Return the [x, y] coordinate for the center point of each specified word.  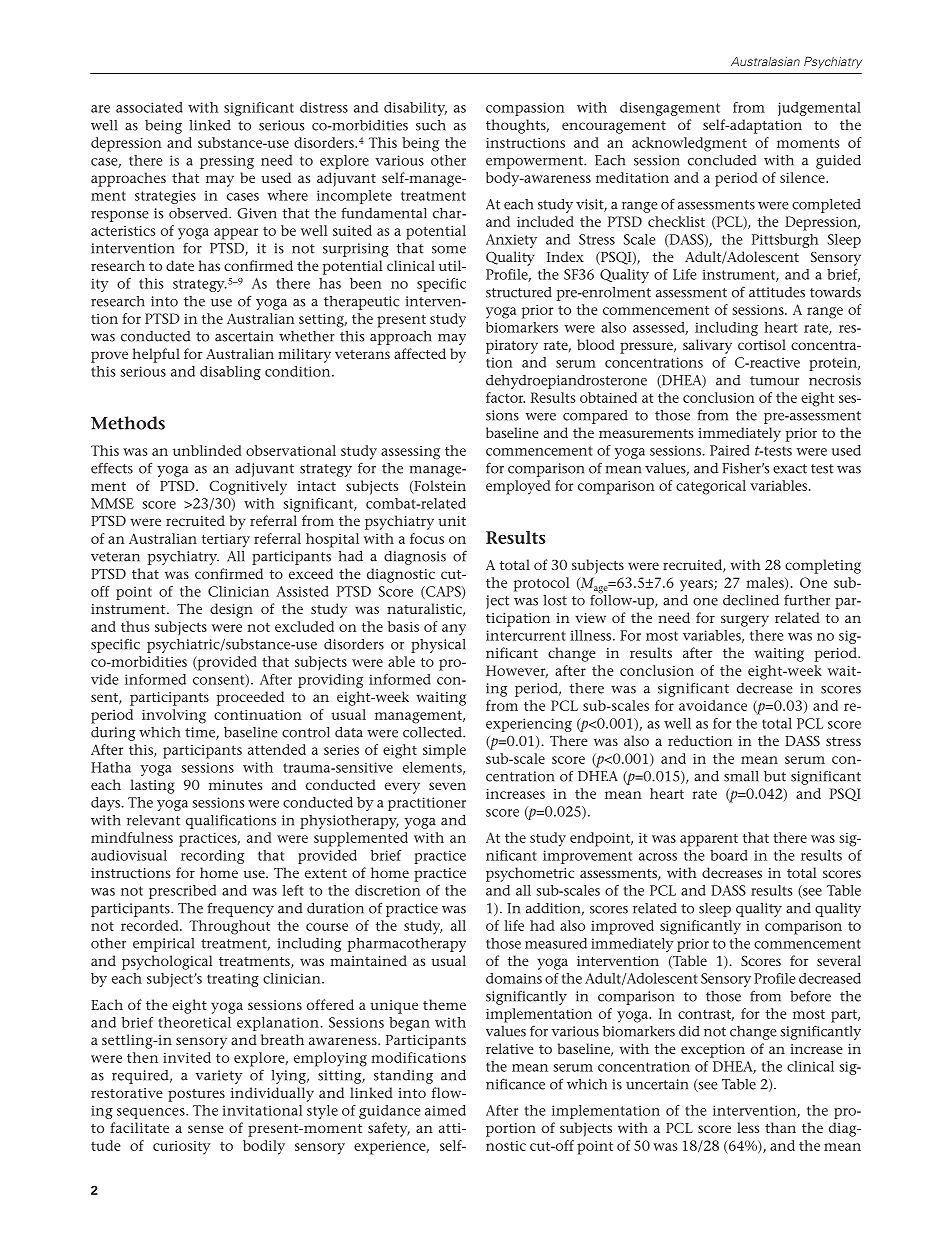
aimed [445, 1110]
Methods [128, 423]
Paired [730, 450]
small [741, 776]
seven [447, 786]
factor [505, 397]
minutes [235, 785]
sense [206, 1129]
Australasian [765, 61]
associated [149, 107]
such [431, 125]
